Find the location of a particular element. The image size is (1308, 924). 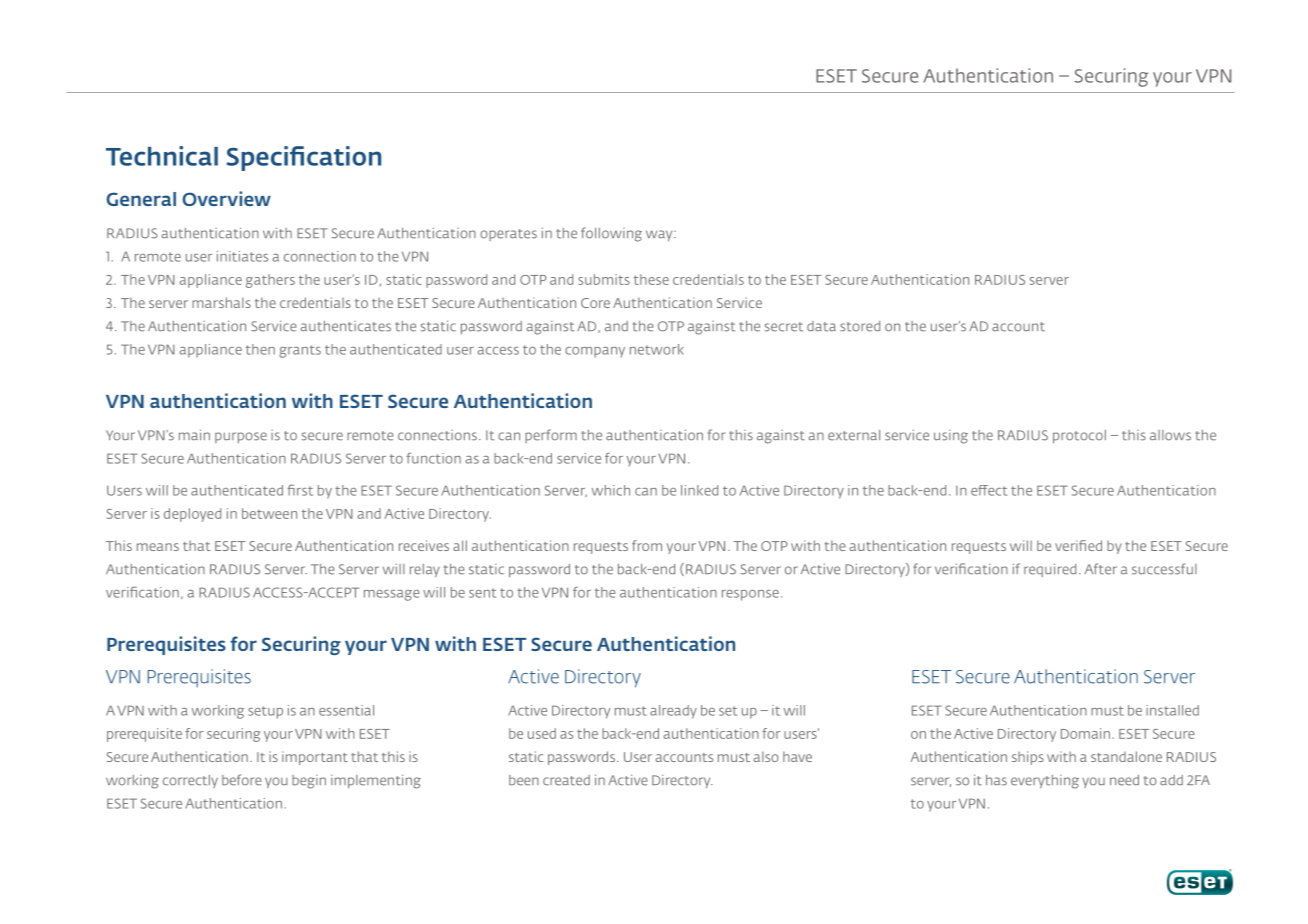

ships is located at coordinates (1028, 758).
